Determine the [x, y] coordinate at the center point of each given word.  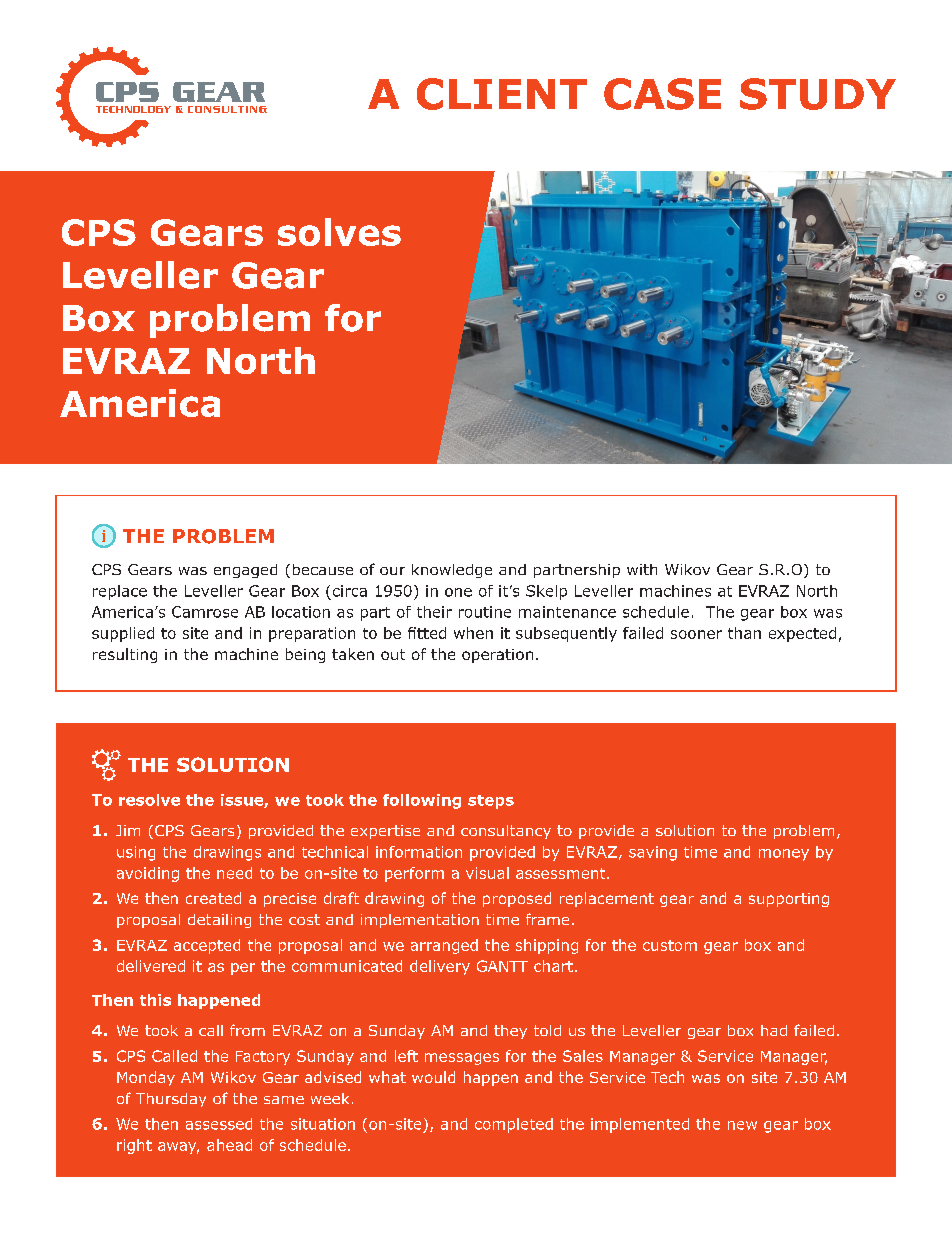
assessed [219, 1124]
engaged [245, 571]
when [473, 633]
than [744, 633]
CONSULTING [227, 109]
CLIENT [502, 94]
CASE [662, 94]
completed [514, 1125]
